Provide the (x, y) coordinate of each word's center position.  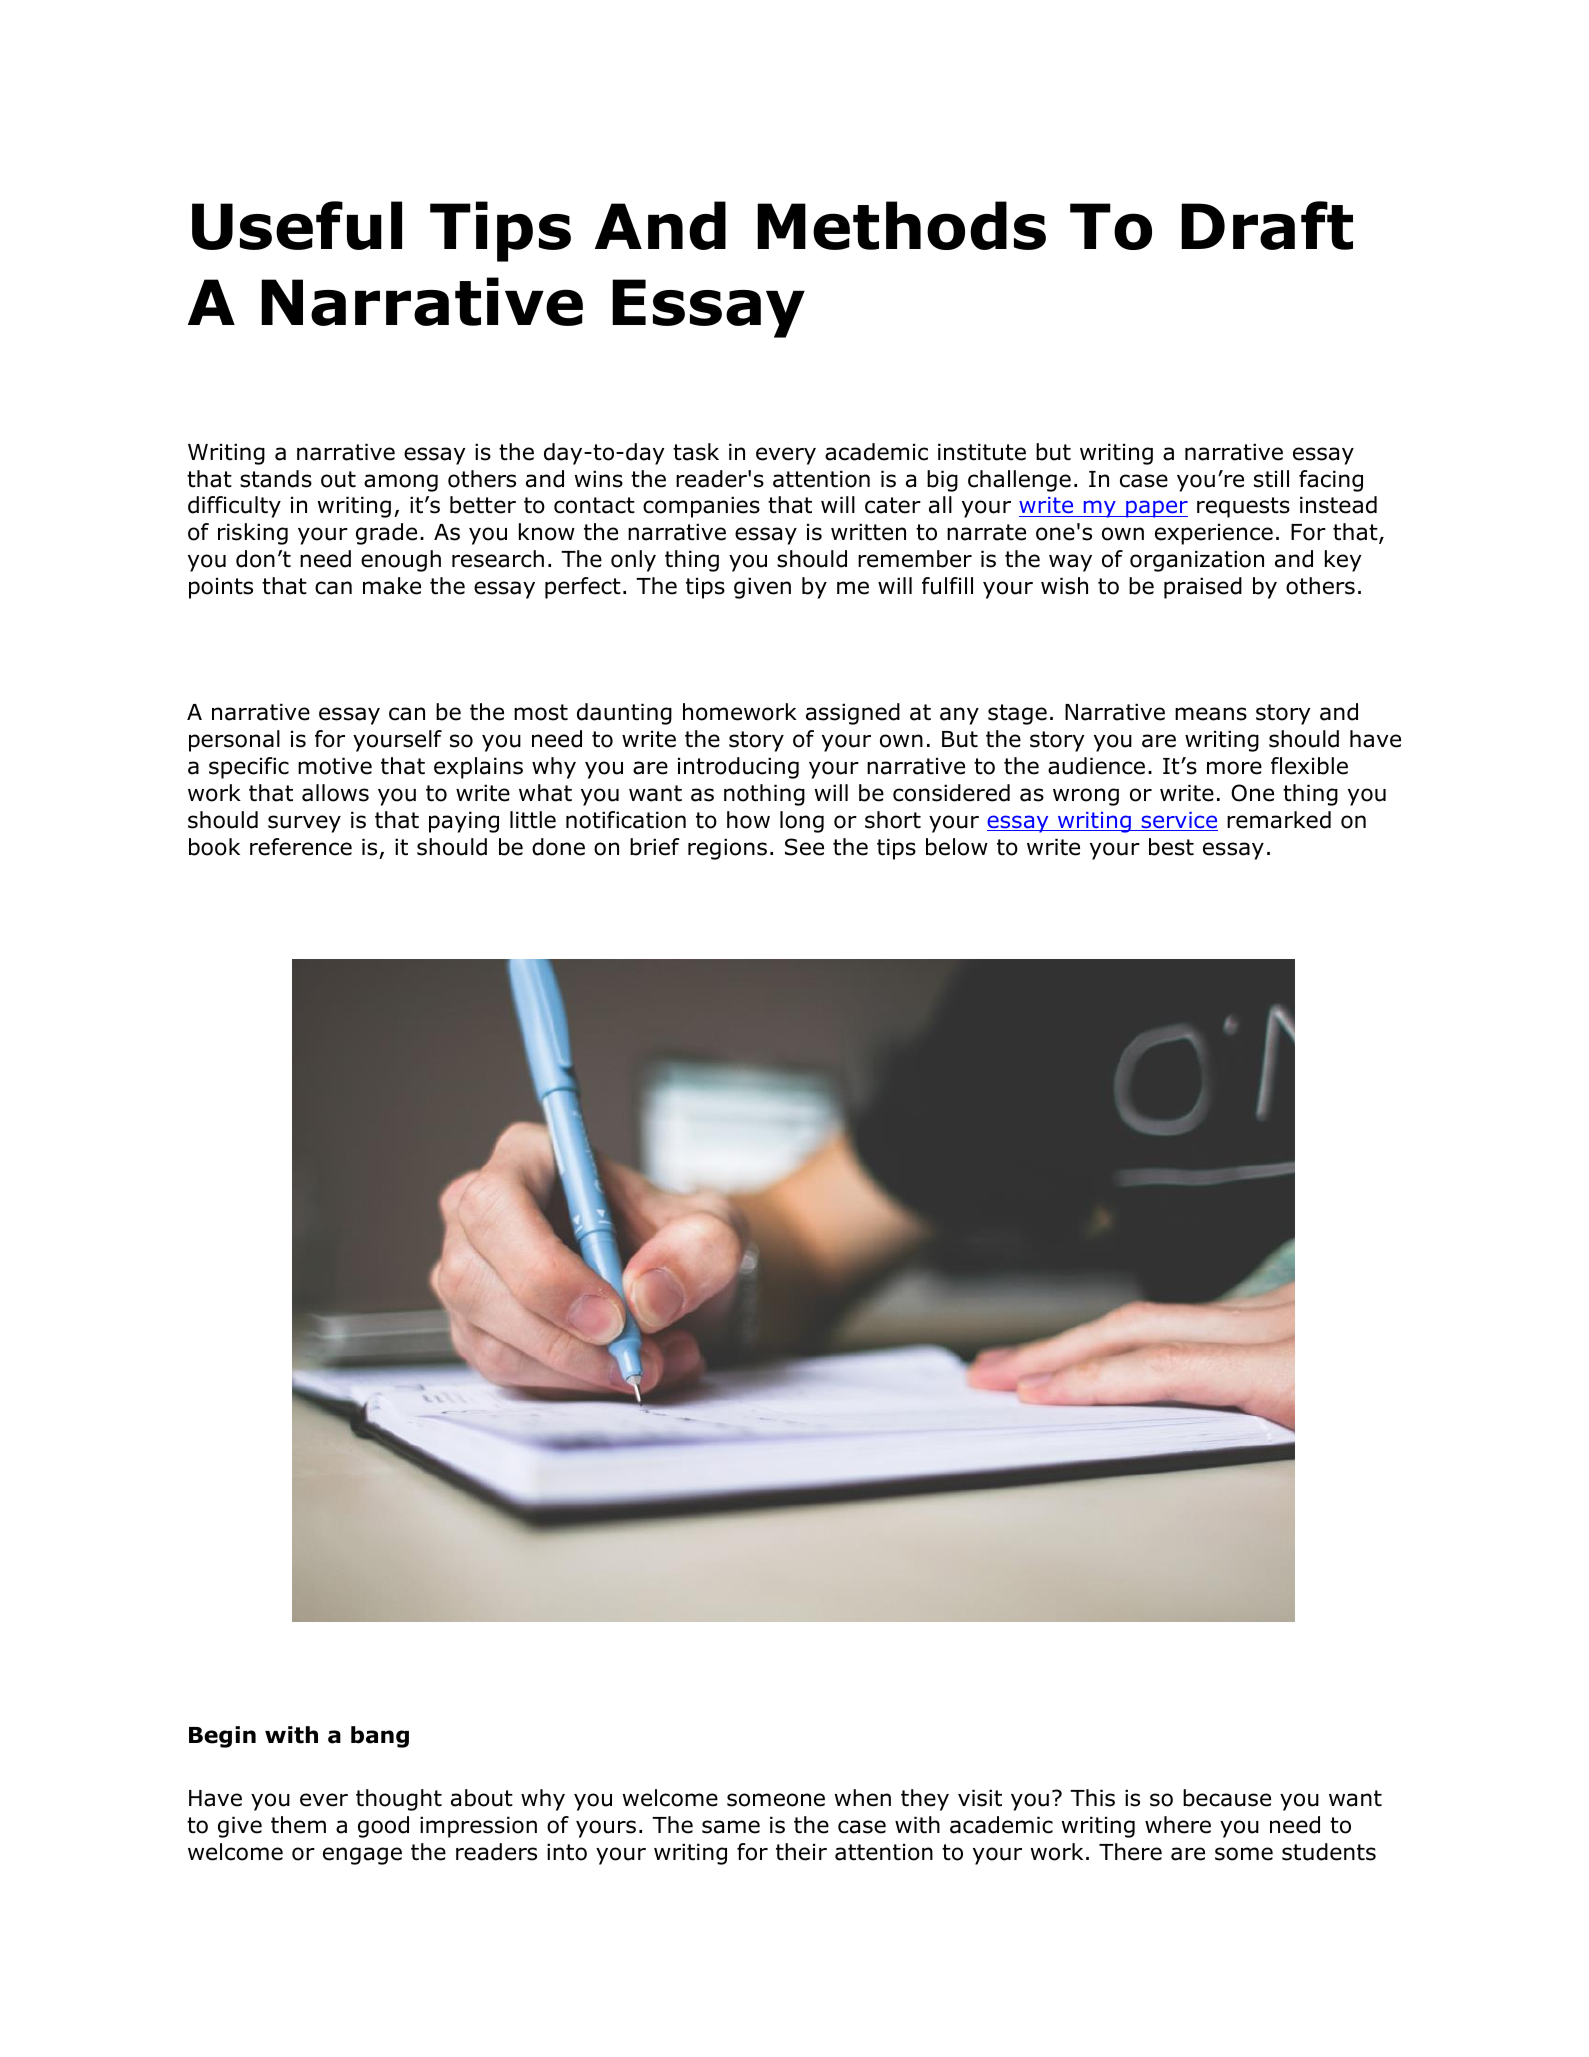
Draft (1267, 225)
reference (301, 847)
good (383, 1827)
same (731, 1827)
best (1171, 847)
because (1227, 1798)
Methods (901, 225)
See (804, 847)
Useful (297, 225)
